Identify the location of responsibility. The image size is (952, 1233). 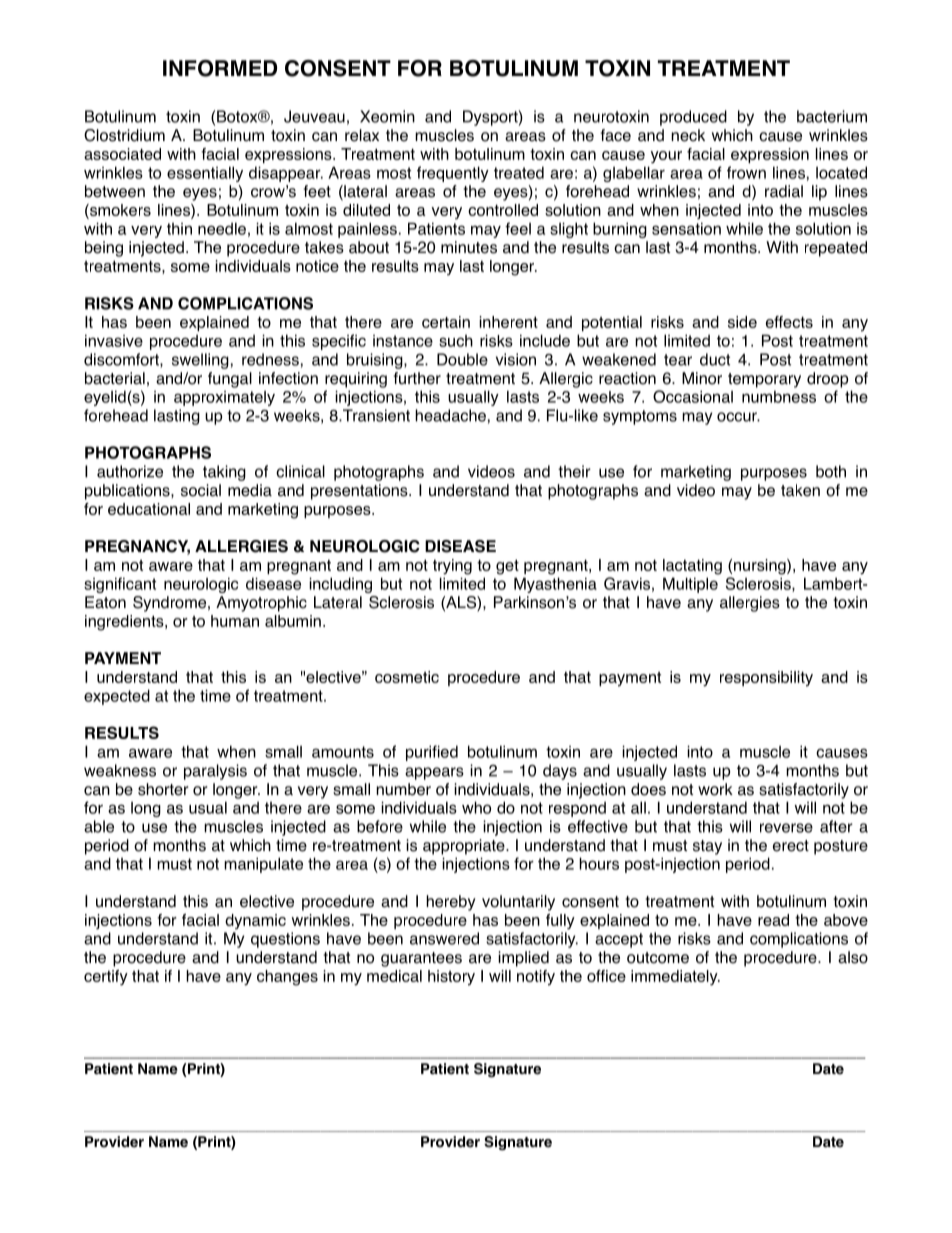
(766, 679).
